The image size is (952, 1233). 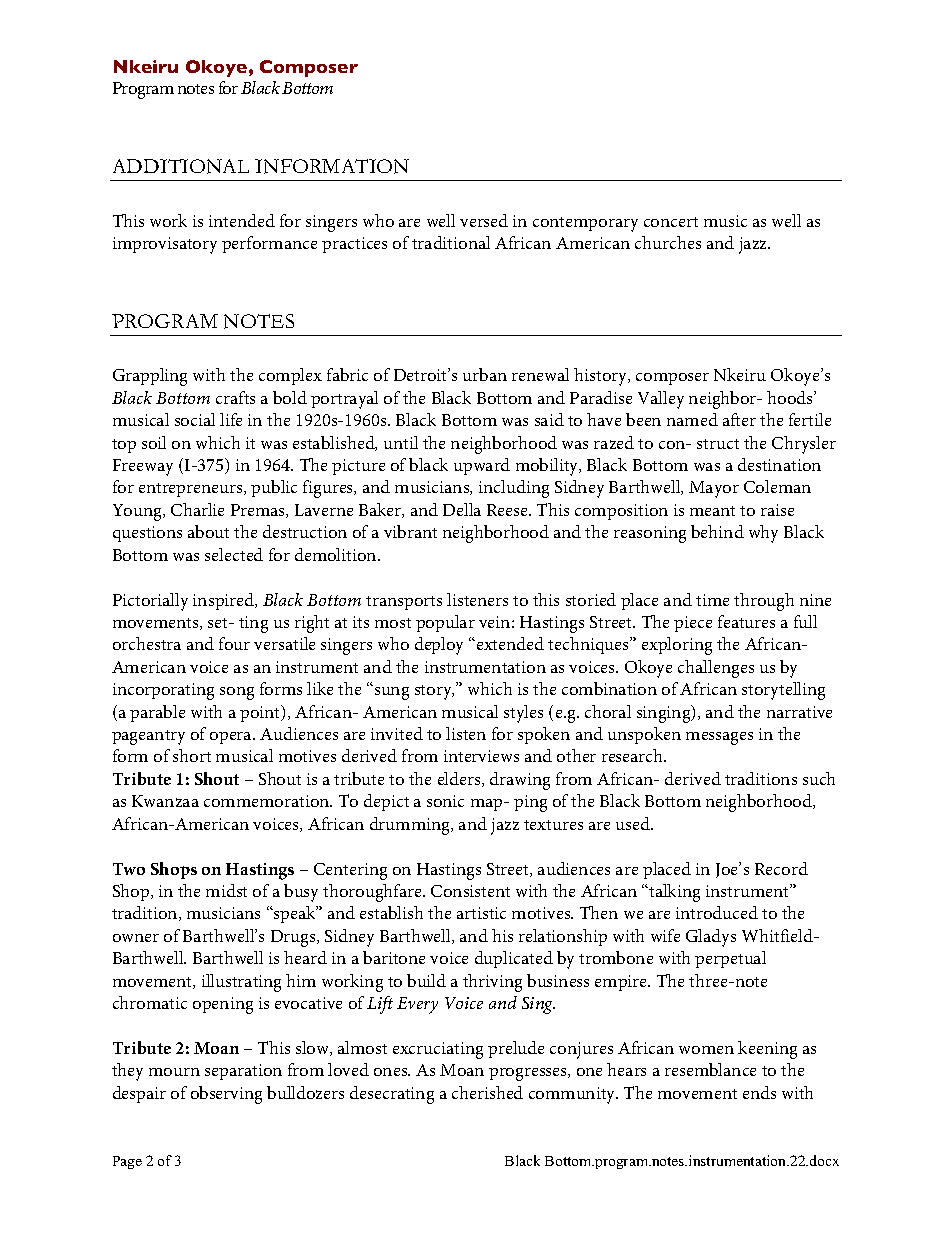 What do you see at coordinates (746, 621) in the page?
I see `features` at bounding box center [746, 621].
